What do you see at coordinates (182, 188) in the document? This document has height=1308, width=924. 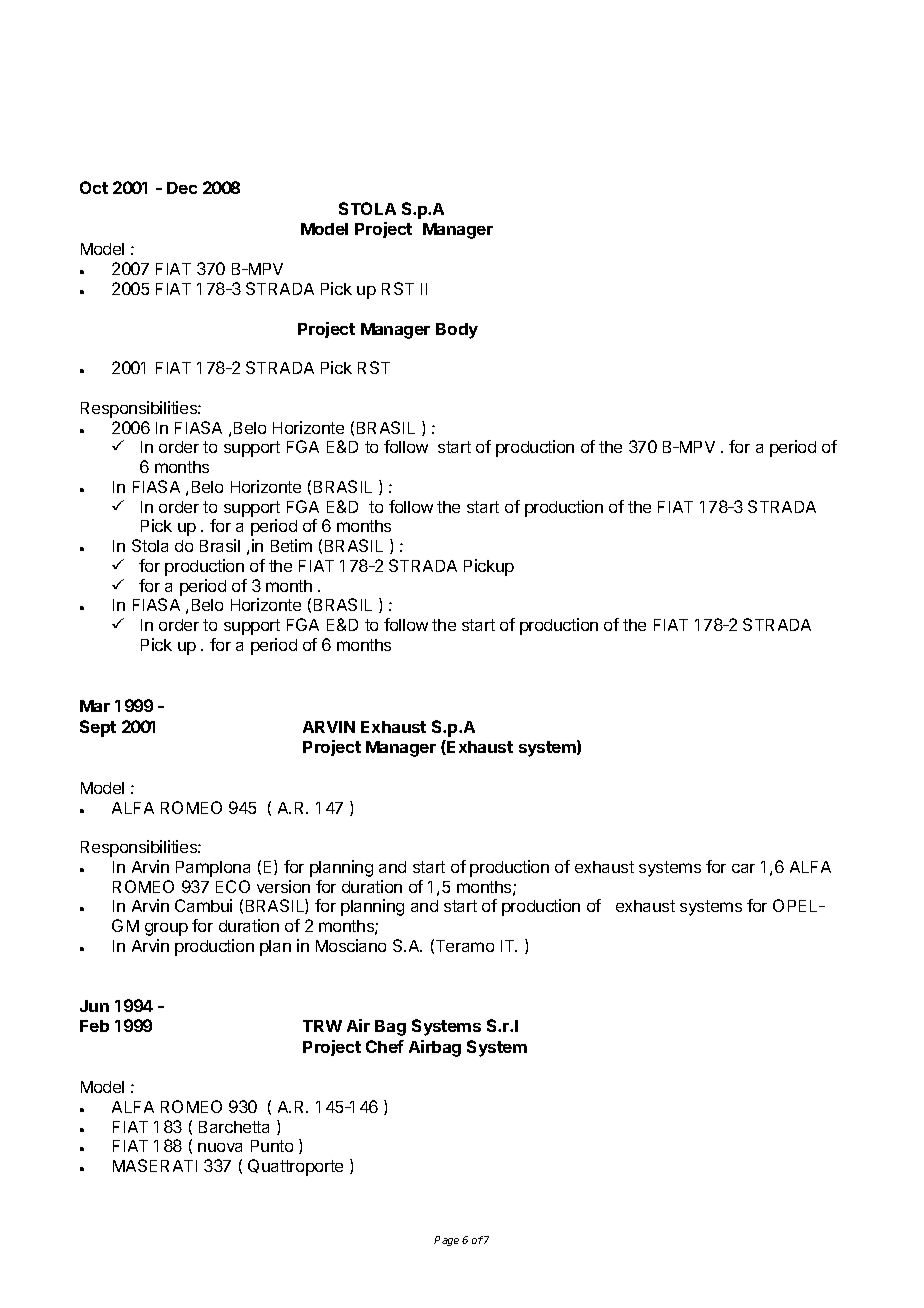 I see `Dec` at bounding box center [182, 188].
